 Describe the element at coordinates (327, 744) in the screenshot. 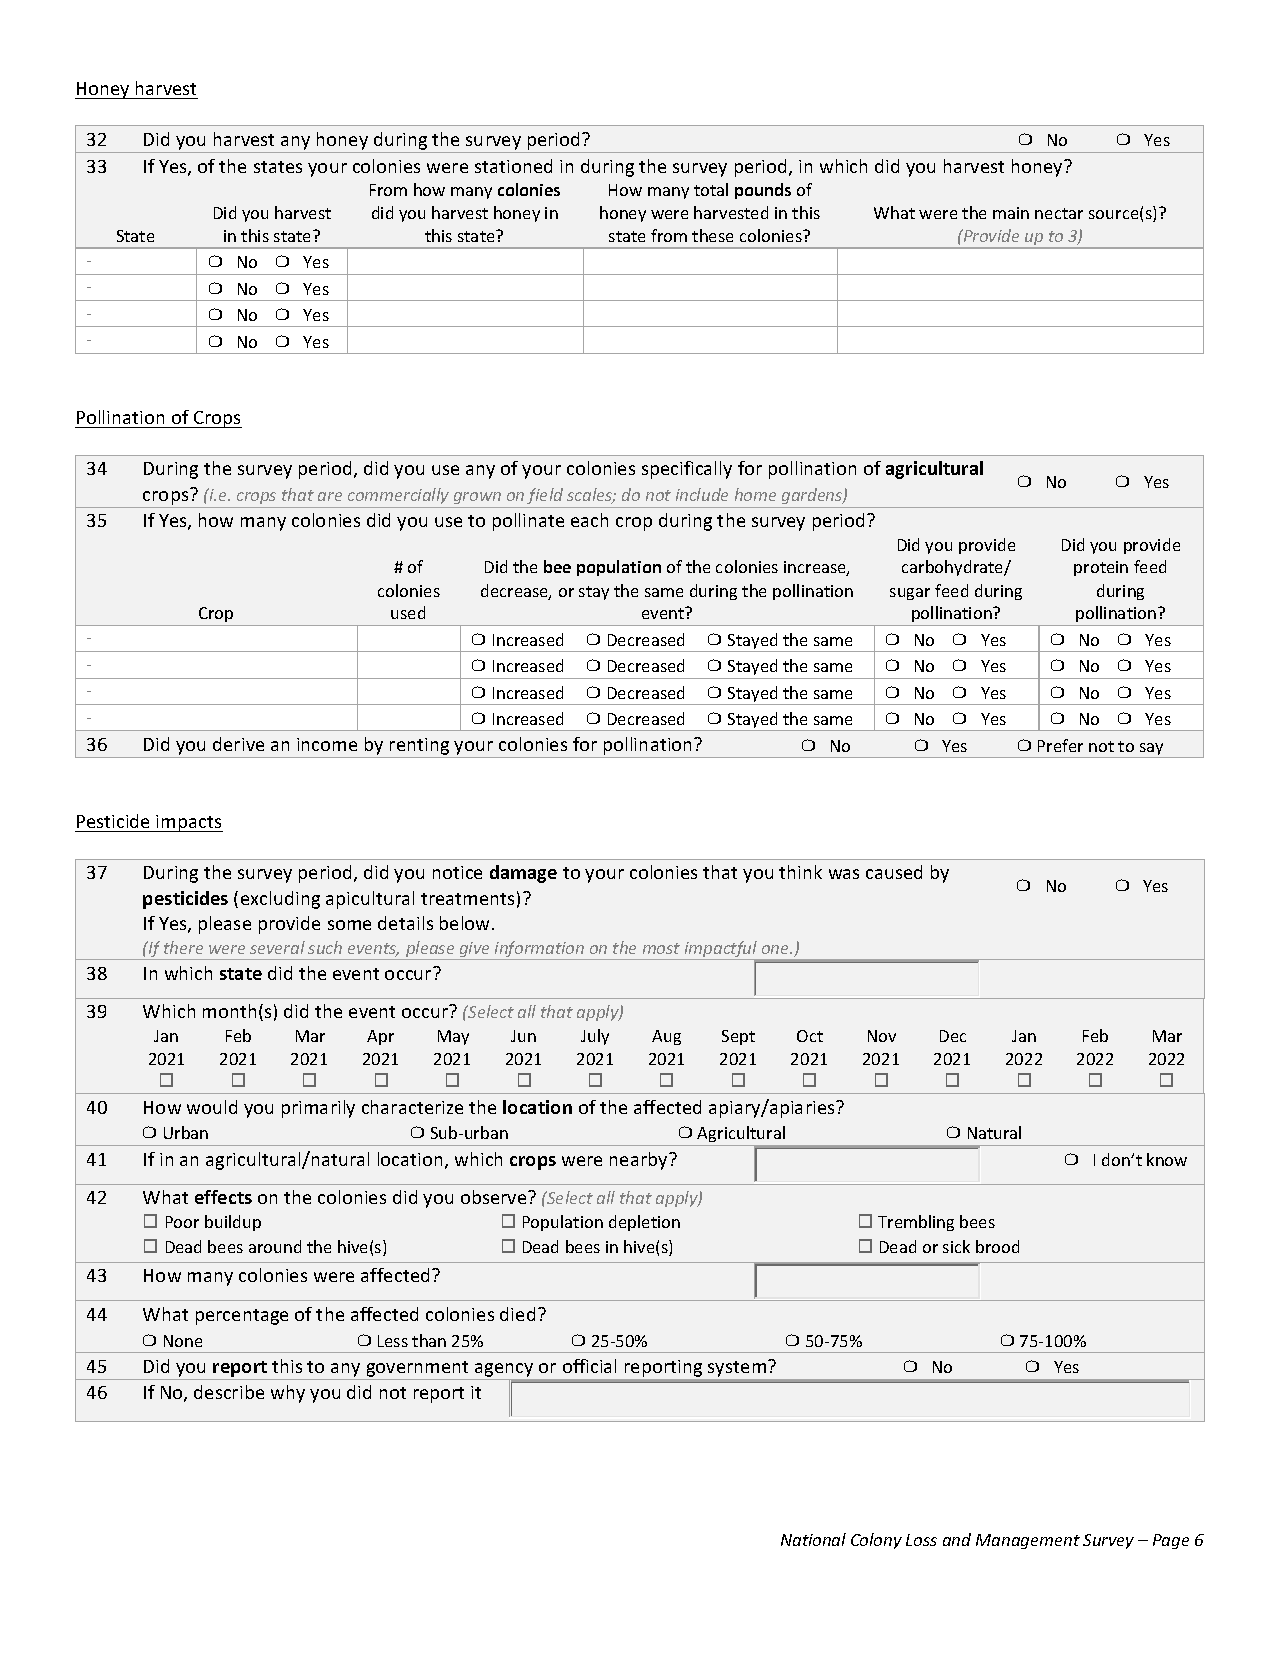

I see `income` at that location.
